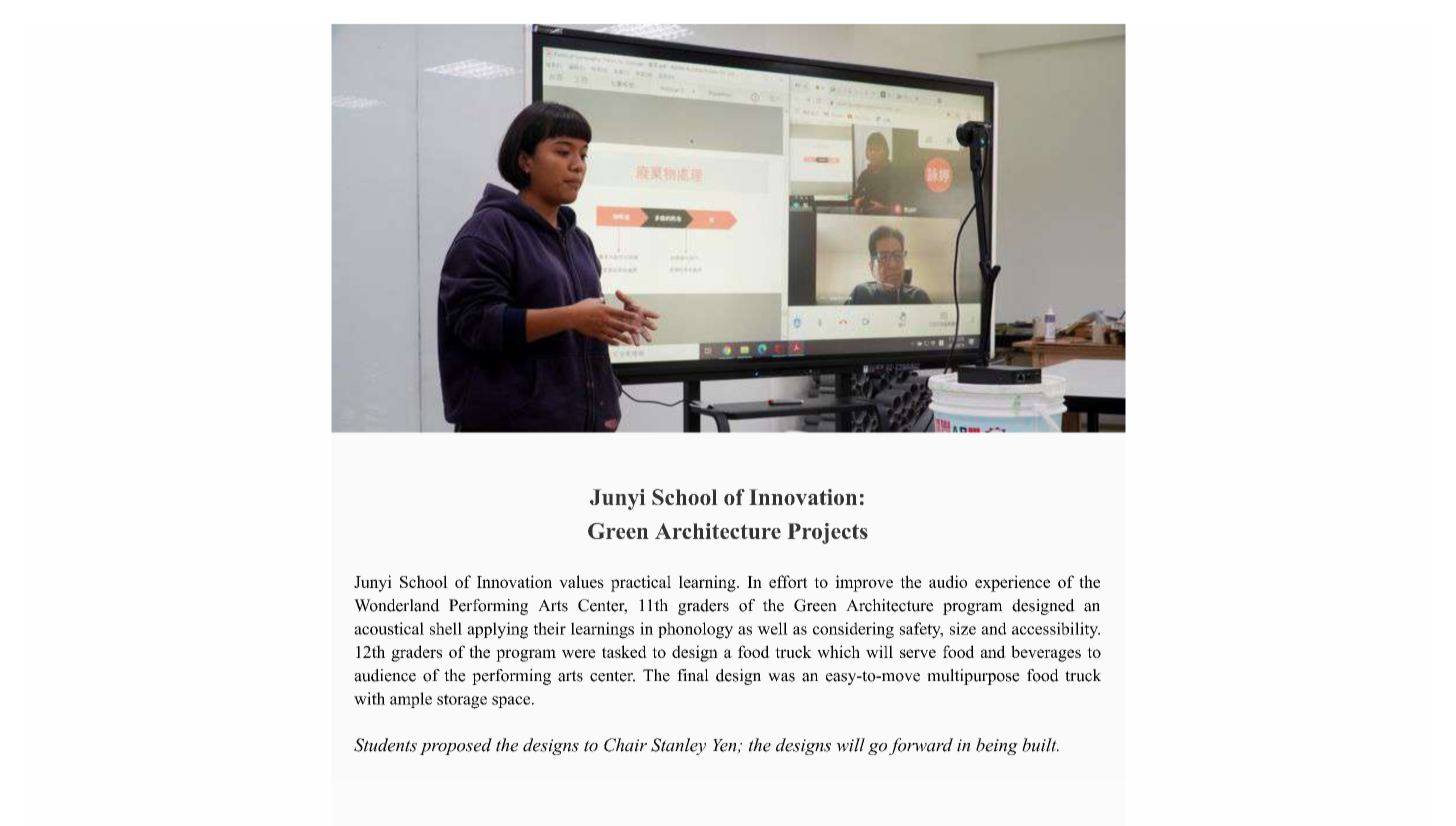  Describe the element at coordinates (997, 746) in the screenshot. I see `being` at that location.
